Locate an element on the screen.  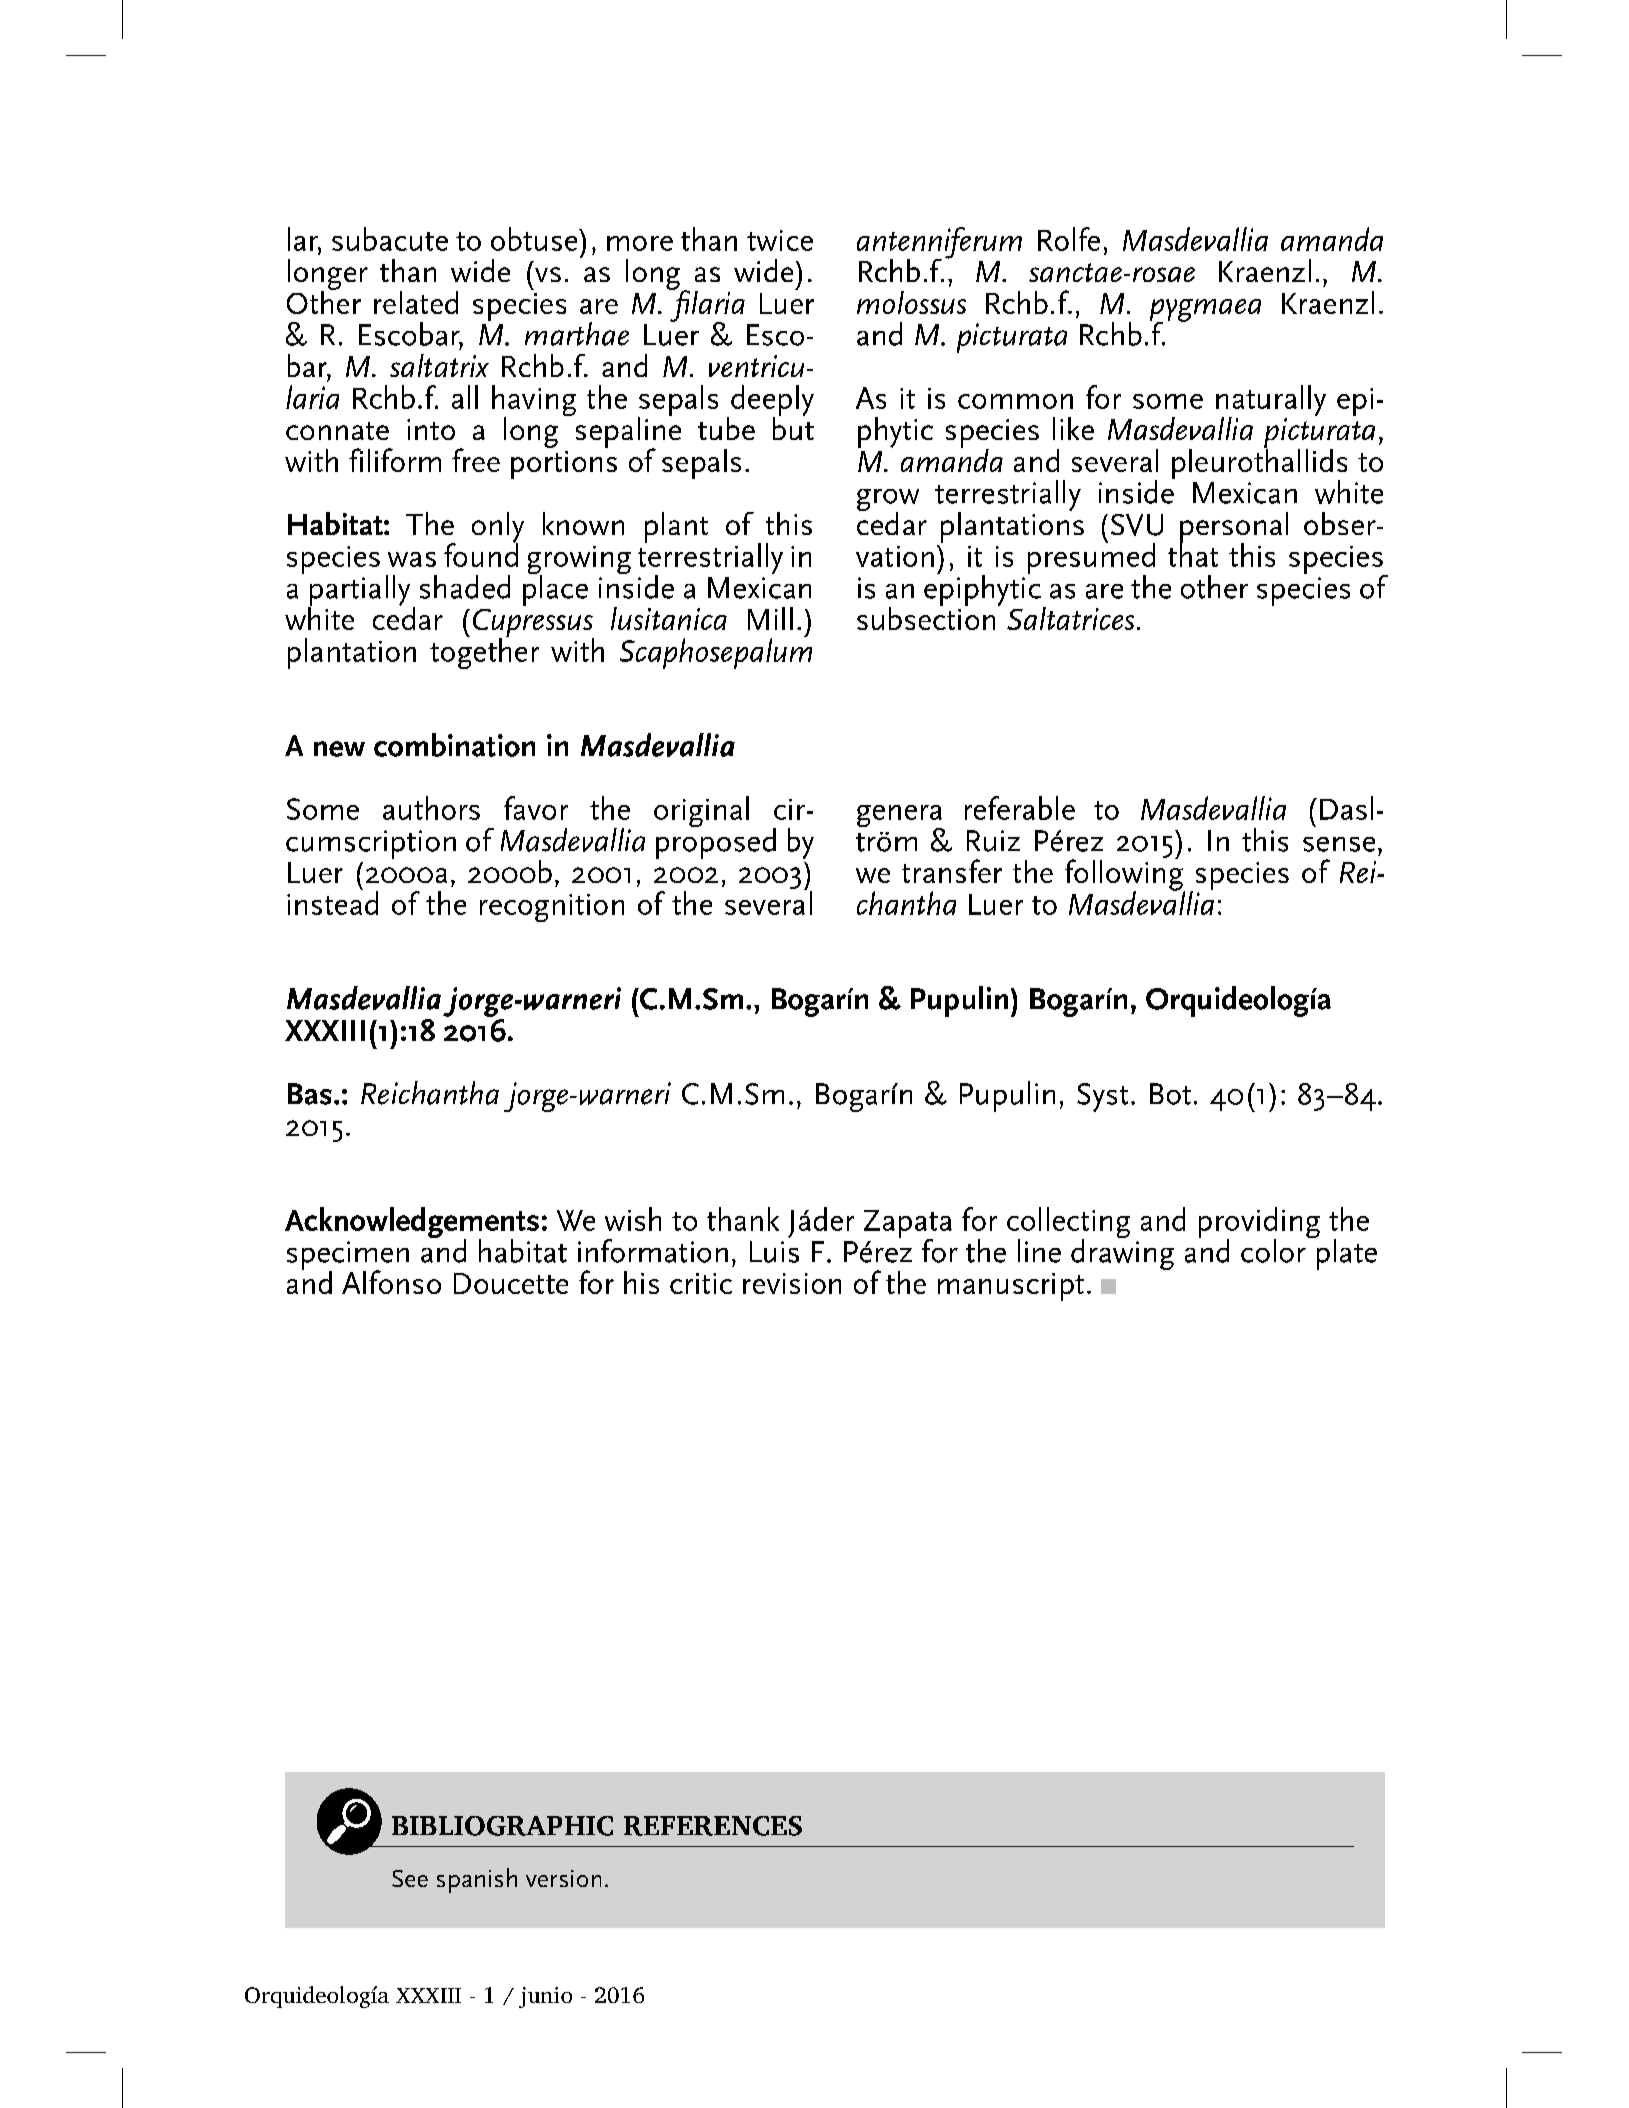
REFERENCES is located at coordinates (713, 1826).
